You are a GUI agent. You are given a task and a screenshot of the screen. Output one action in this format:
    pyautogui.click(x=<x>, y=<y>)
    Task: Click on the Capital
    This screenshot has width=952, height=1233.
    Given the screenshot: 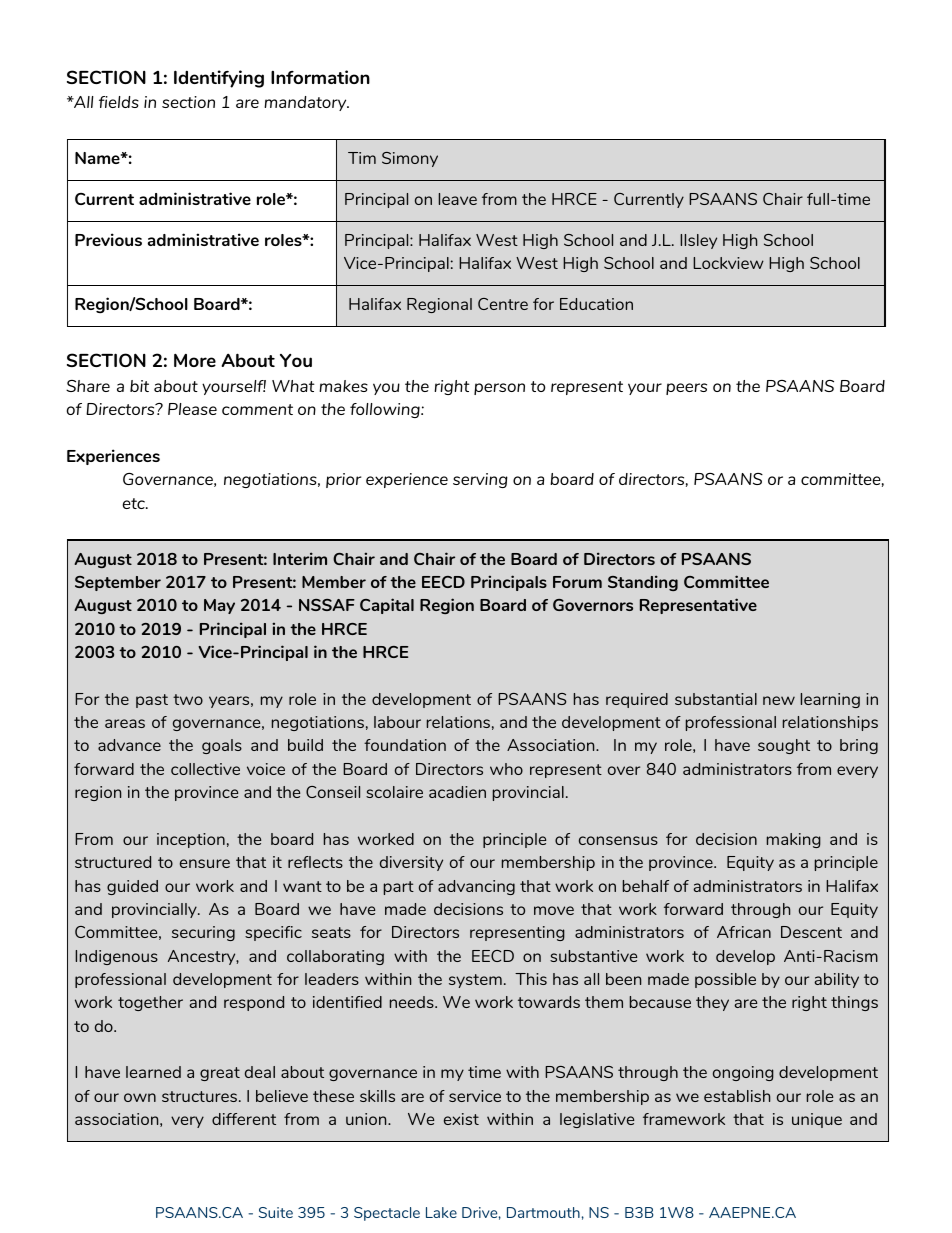 What is the action you would take?
    pyautogui.click(x=387, y=606)
